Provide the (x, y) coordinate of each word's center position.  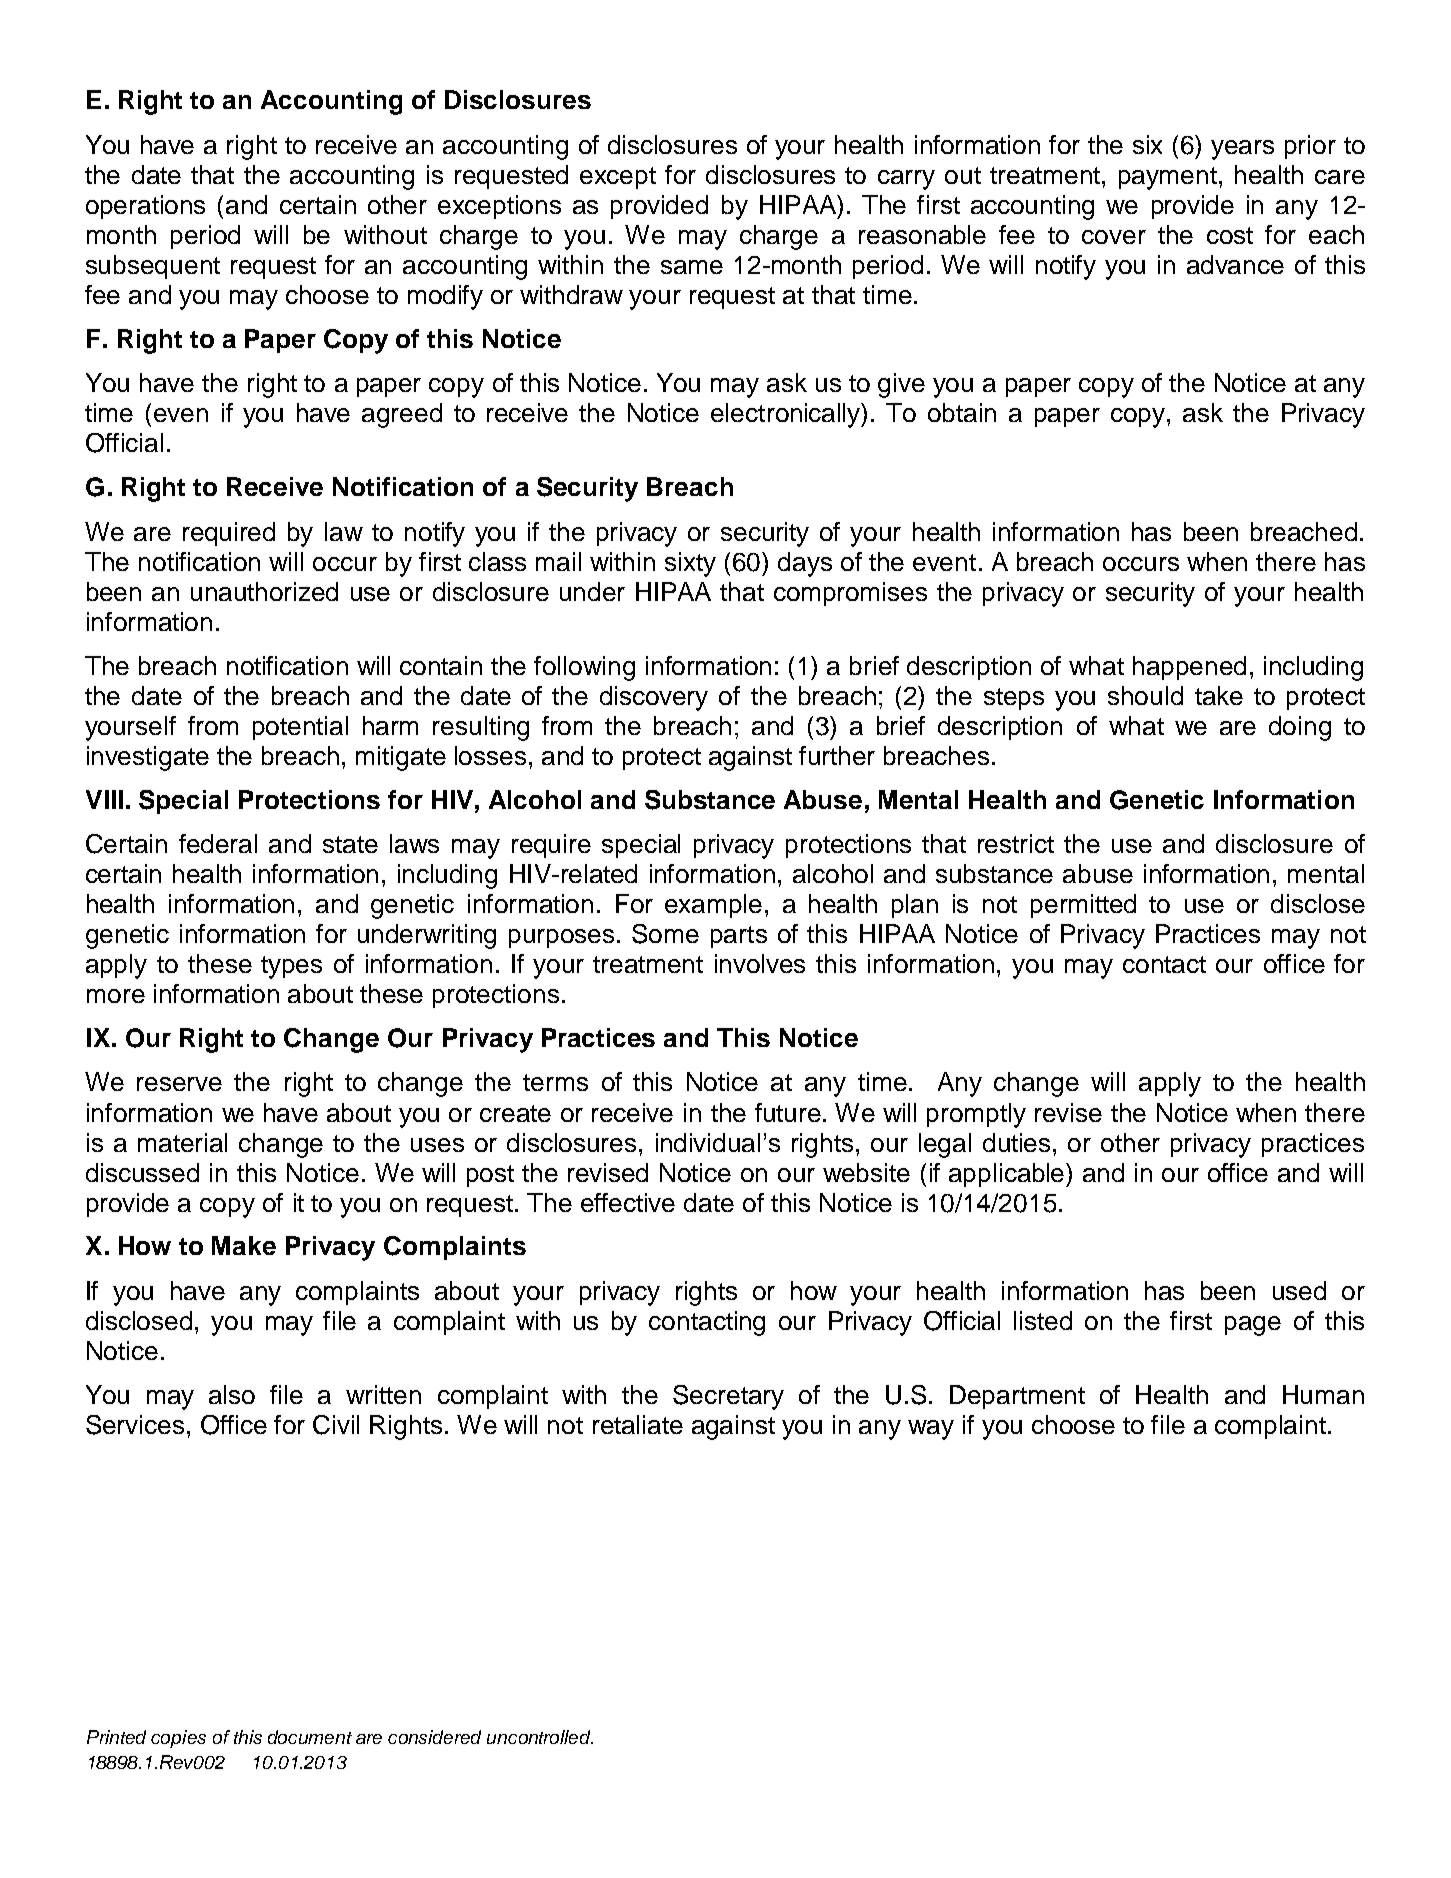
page (1253, 1326)
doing (1300, 728)
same (692, 267)
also (232, 1394)
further (837, 755)
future (788, 1112)
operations (145, 207)
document (310, 1737)
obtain (962, 412)
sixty (690, 564)
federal (218, 843)
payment (1169, 178)
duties (1016, 1142)
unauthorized (264, 591)
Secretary (728, 1397)
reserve (179, 1084)
